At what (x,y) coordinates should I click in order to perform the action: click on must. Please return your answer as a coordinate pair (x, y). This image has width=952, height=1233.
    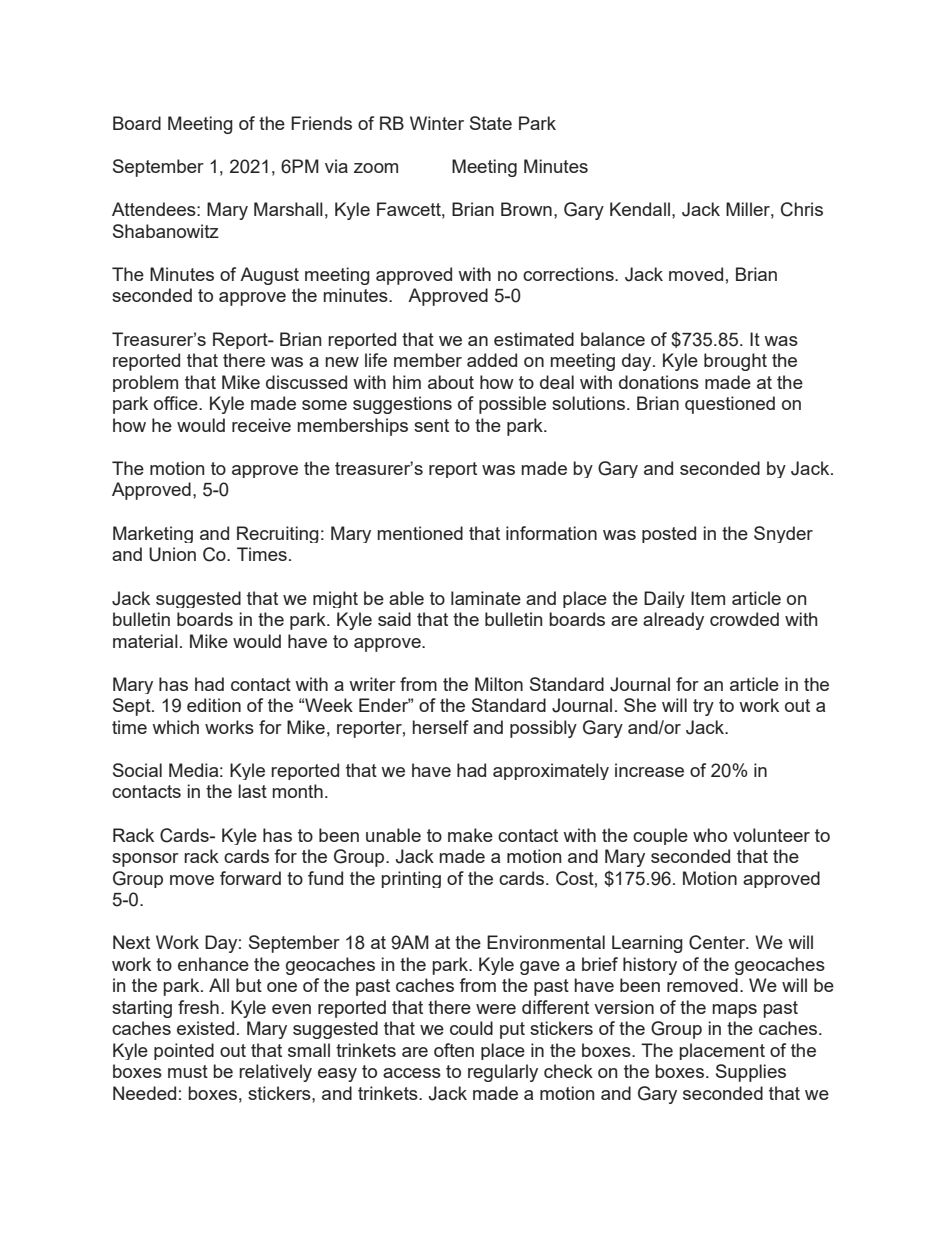
    Looking at the image, I should click on (188, 1071).
